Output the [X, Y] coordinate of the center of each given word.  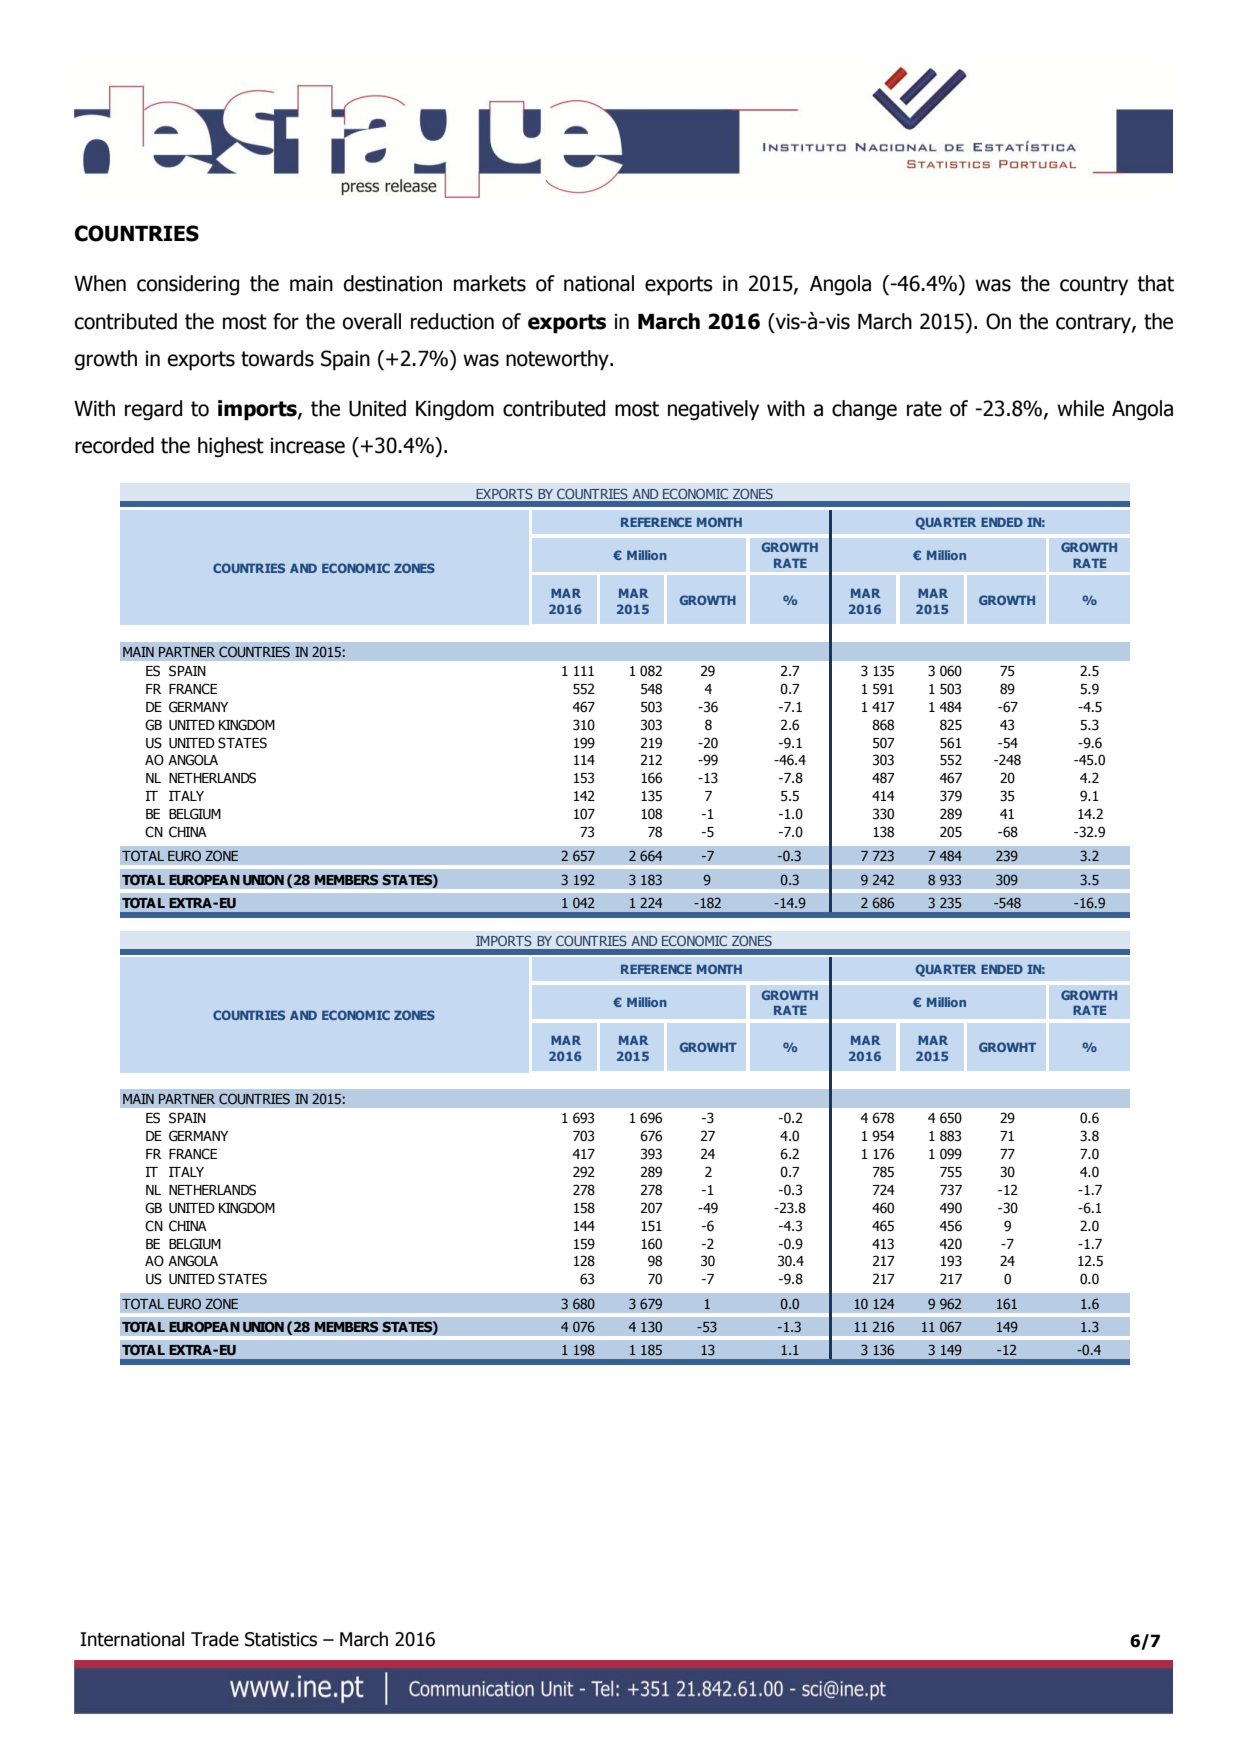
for [286, 321]
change [864, 410]
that [1155, 283]
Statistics [281, 1639]
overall [371, 321]
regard [153, 410]
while [1080, 408]
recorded [114, 445]
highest [231, 447]
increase [308, 446]
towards [277, 358]
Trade [215, 1639]
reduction [452, 321]
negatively [713, 410]
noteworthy [558, 360]
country [1094, 286]
